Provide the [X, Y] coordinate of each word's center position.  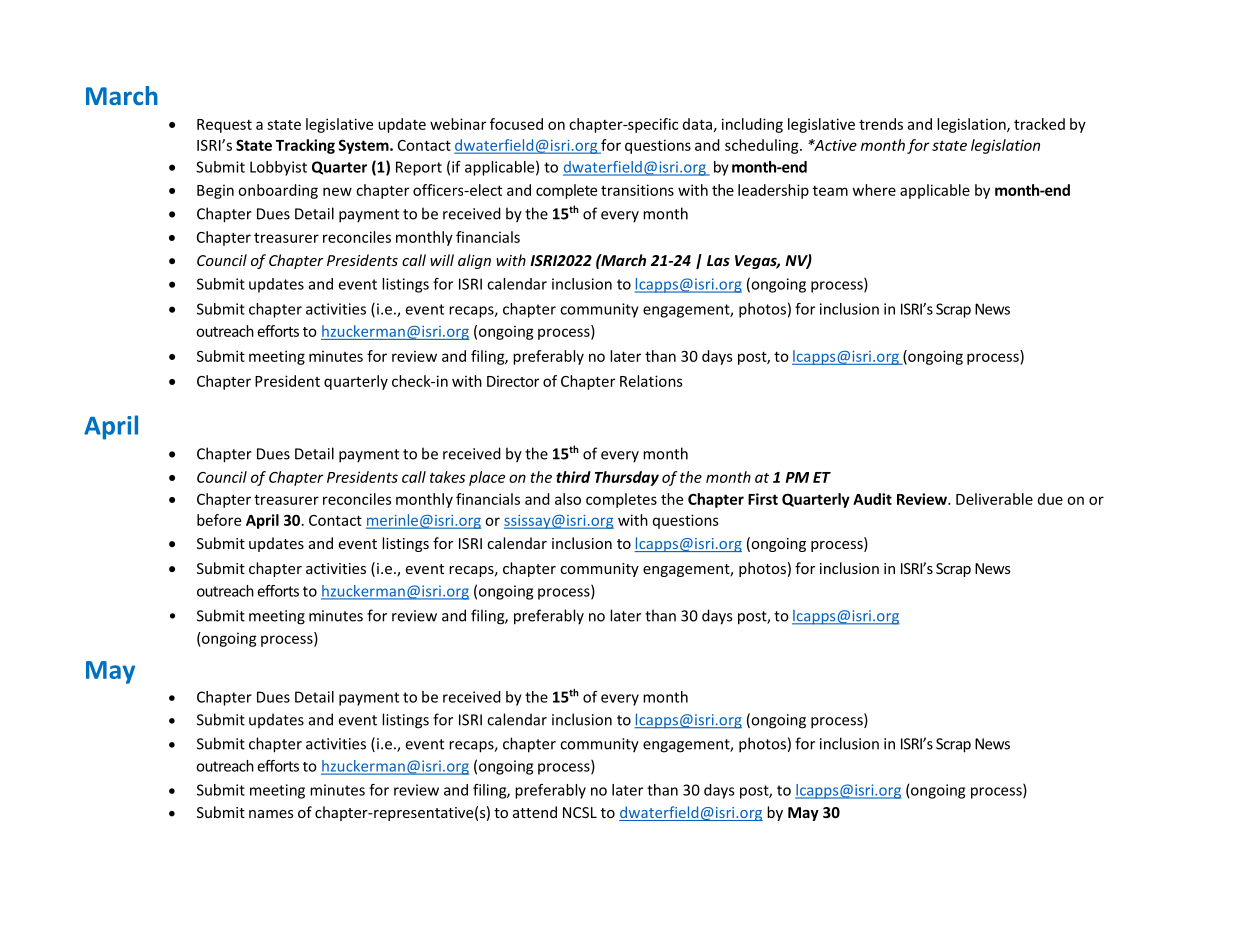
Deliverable [994, 499]
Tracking [305, 146]
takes [447, 477]
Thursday [627, 478]
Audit [872, 499]
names [271, 814]
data [697, 124]
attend [535, 812]
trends [881, 124]
